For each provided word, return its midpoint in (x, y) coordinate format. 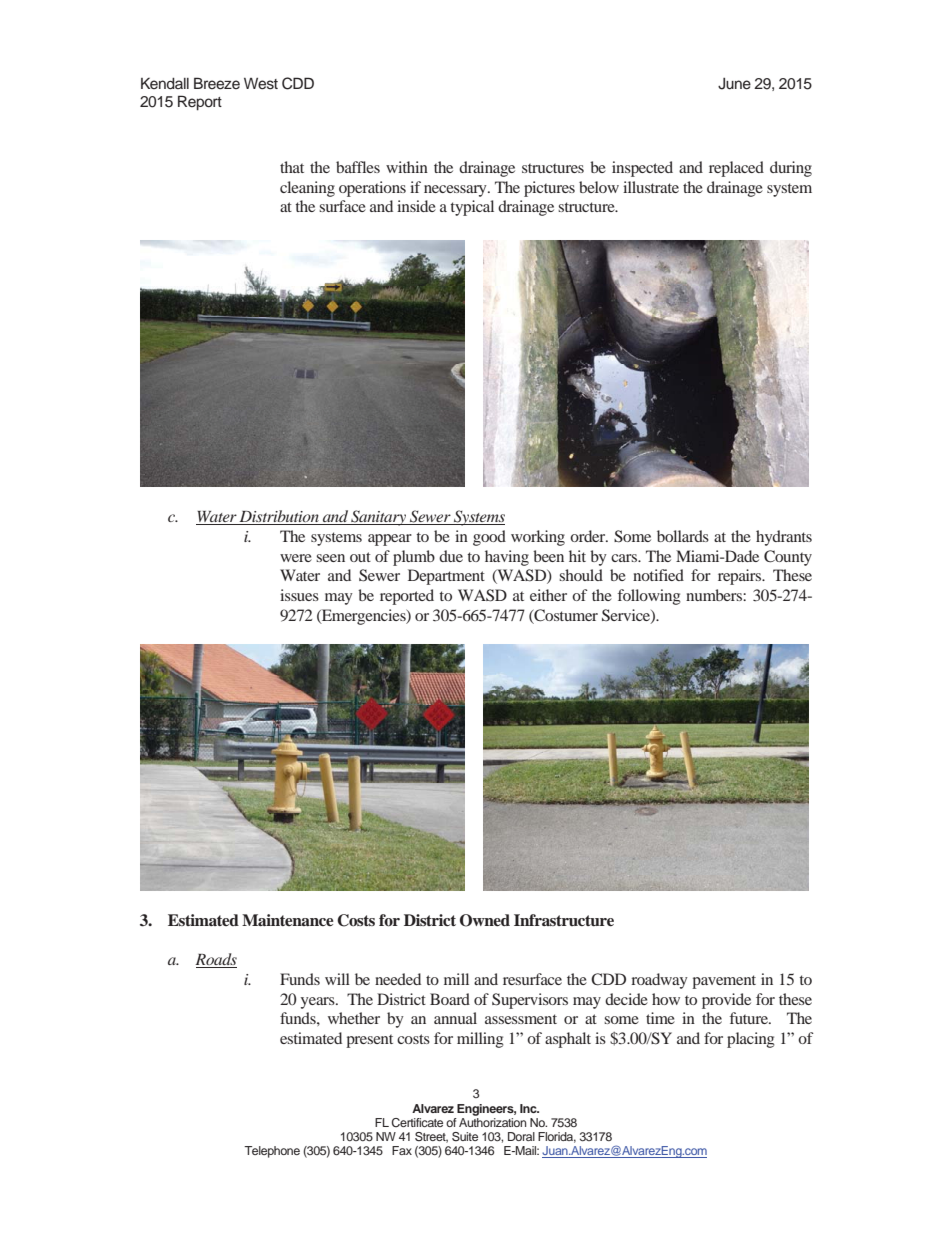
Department (446, 577)
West (261, 84)
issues (299, 595)
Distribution (279, 517)
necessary (456, 191)
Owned (485, 920)
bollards (683, 536)
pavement (724, 982)
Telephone (272, 1152)
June (734, 84)
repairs (741, 577)
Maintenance (287, 920)
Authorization (492, 1121)
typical (472, 208)
